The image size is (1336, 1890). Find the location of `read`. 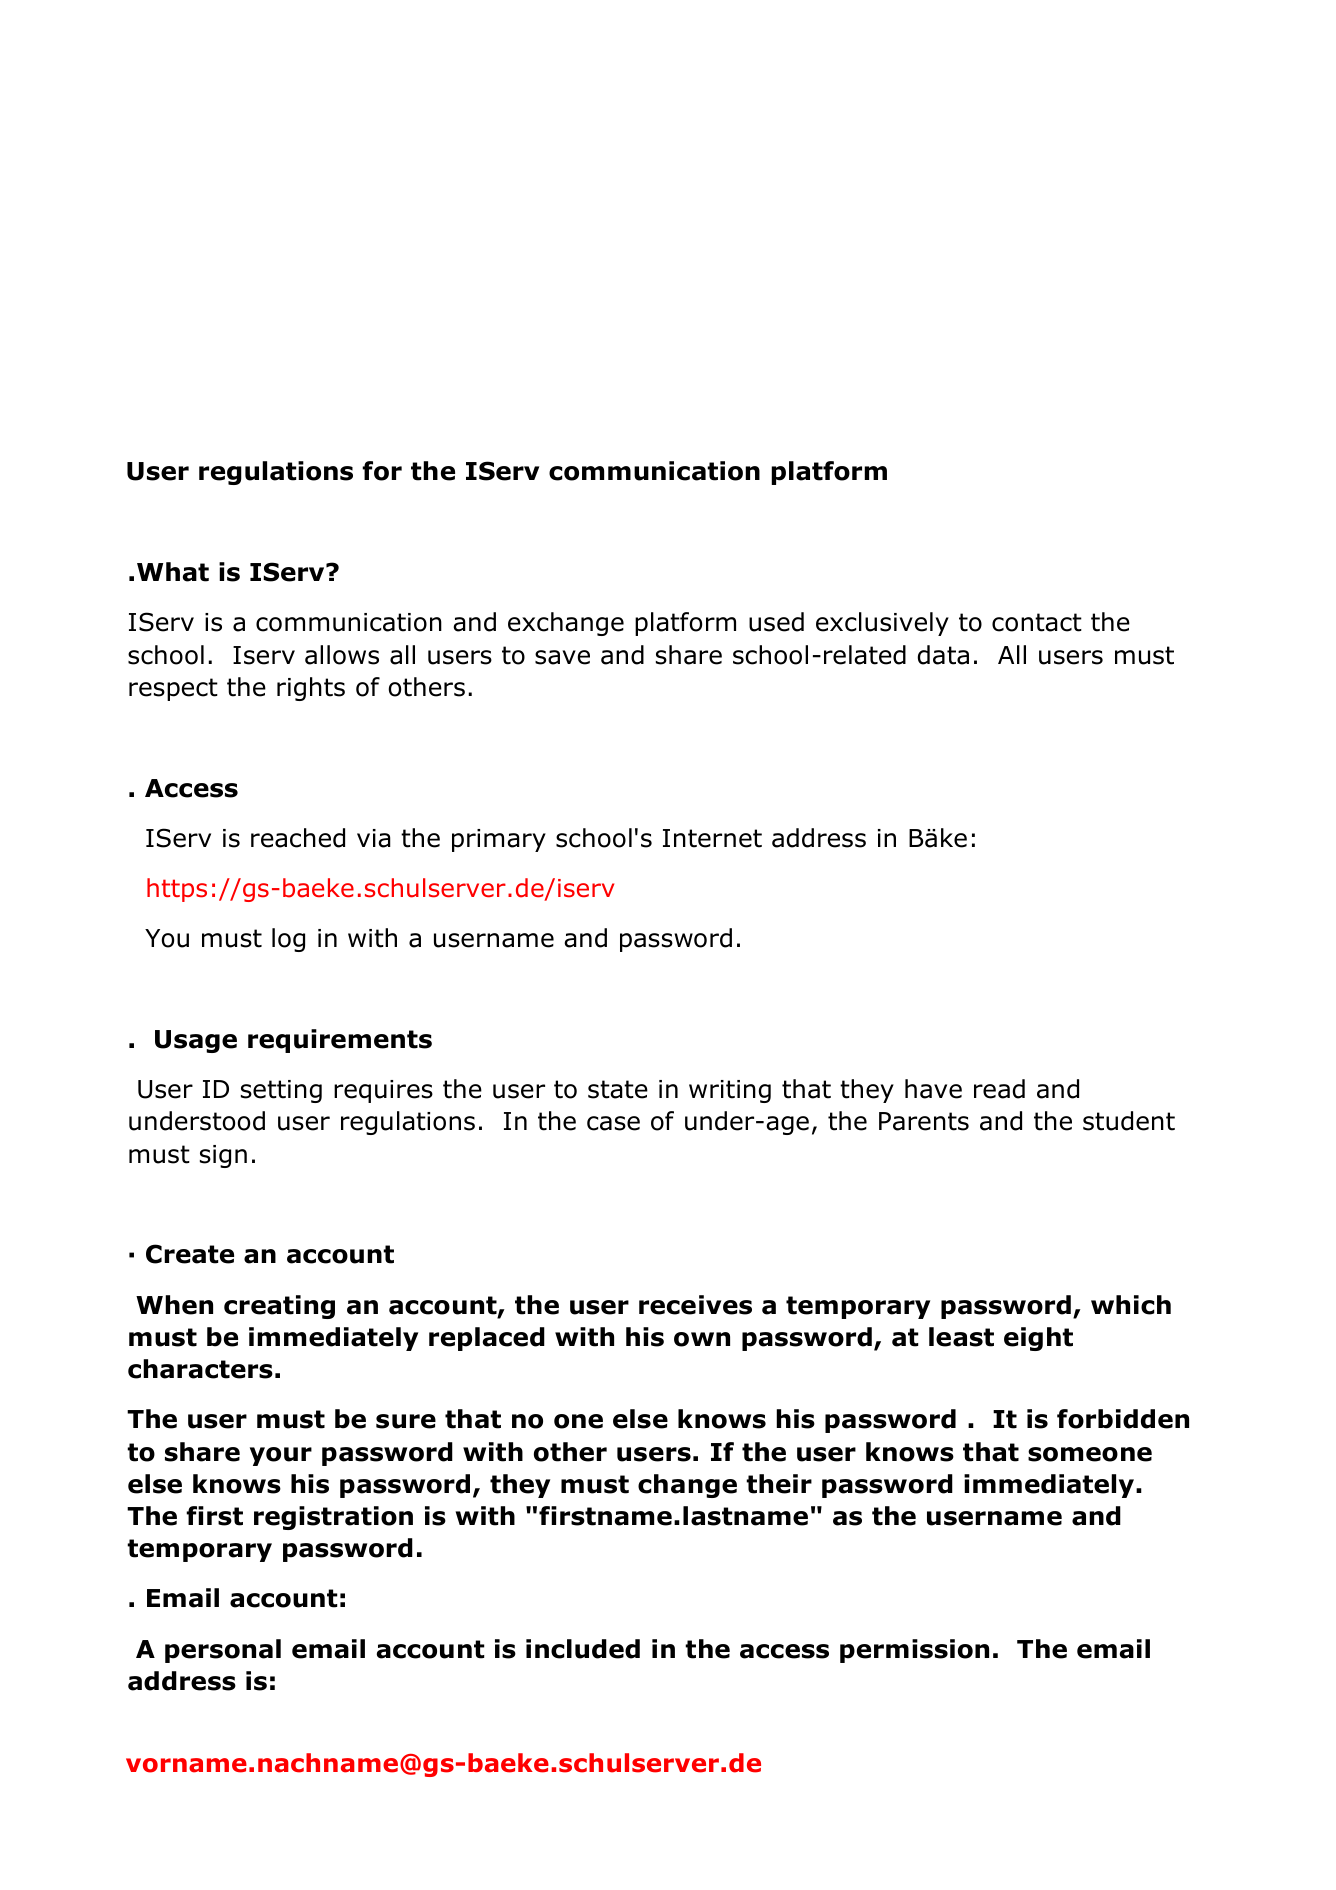

read is located at coordinates (999, 1089).
